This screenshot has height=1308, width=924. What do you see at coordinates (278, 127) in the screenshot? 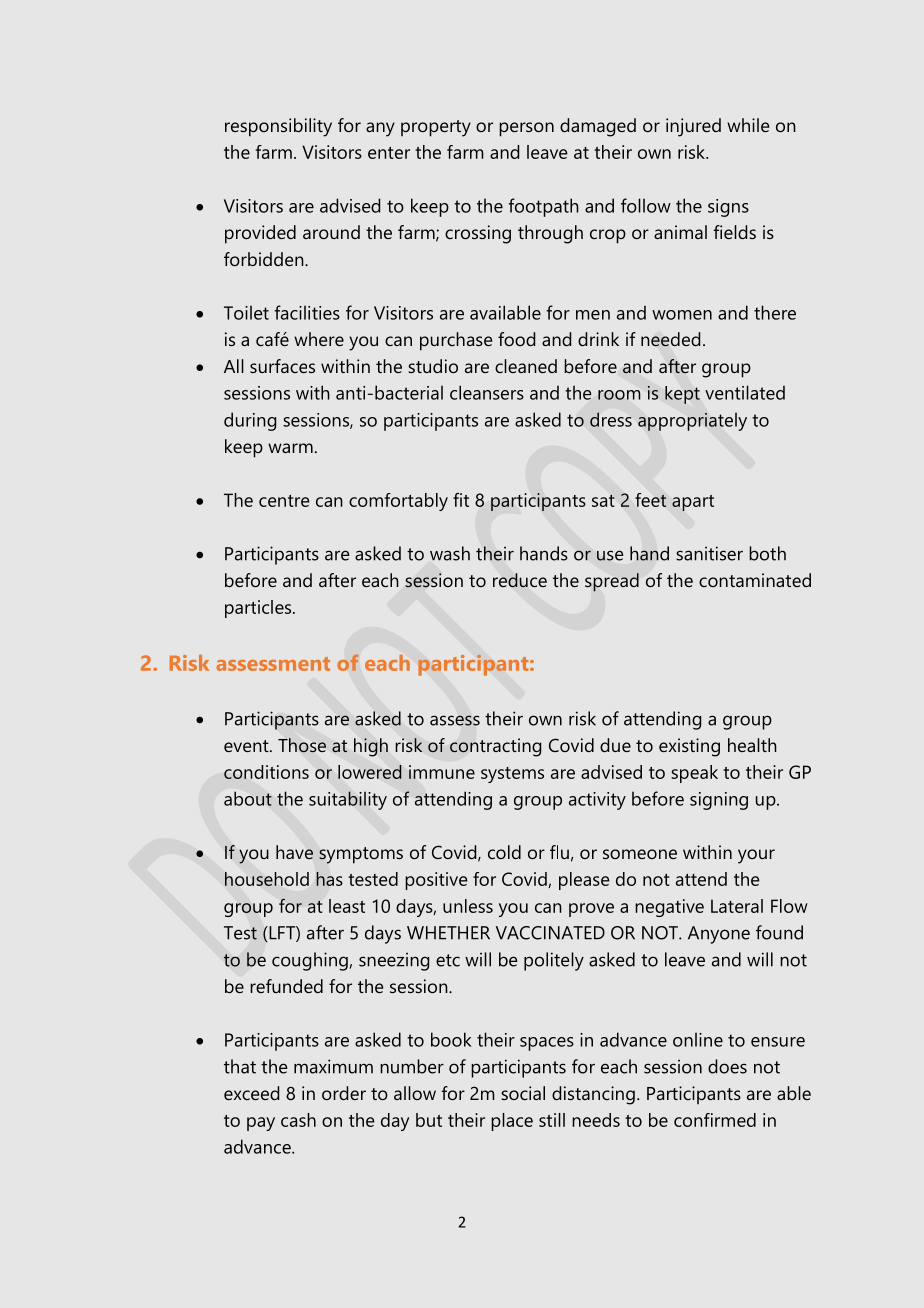
I see `responsibility` at bounding box center [278, 127].
